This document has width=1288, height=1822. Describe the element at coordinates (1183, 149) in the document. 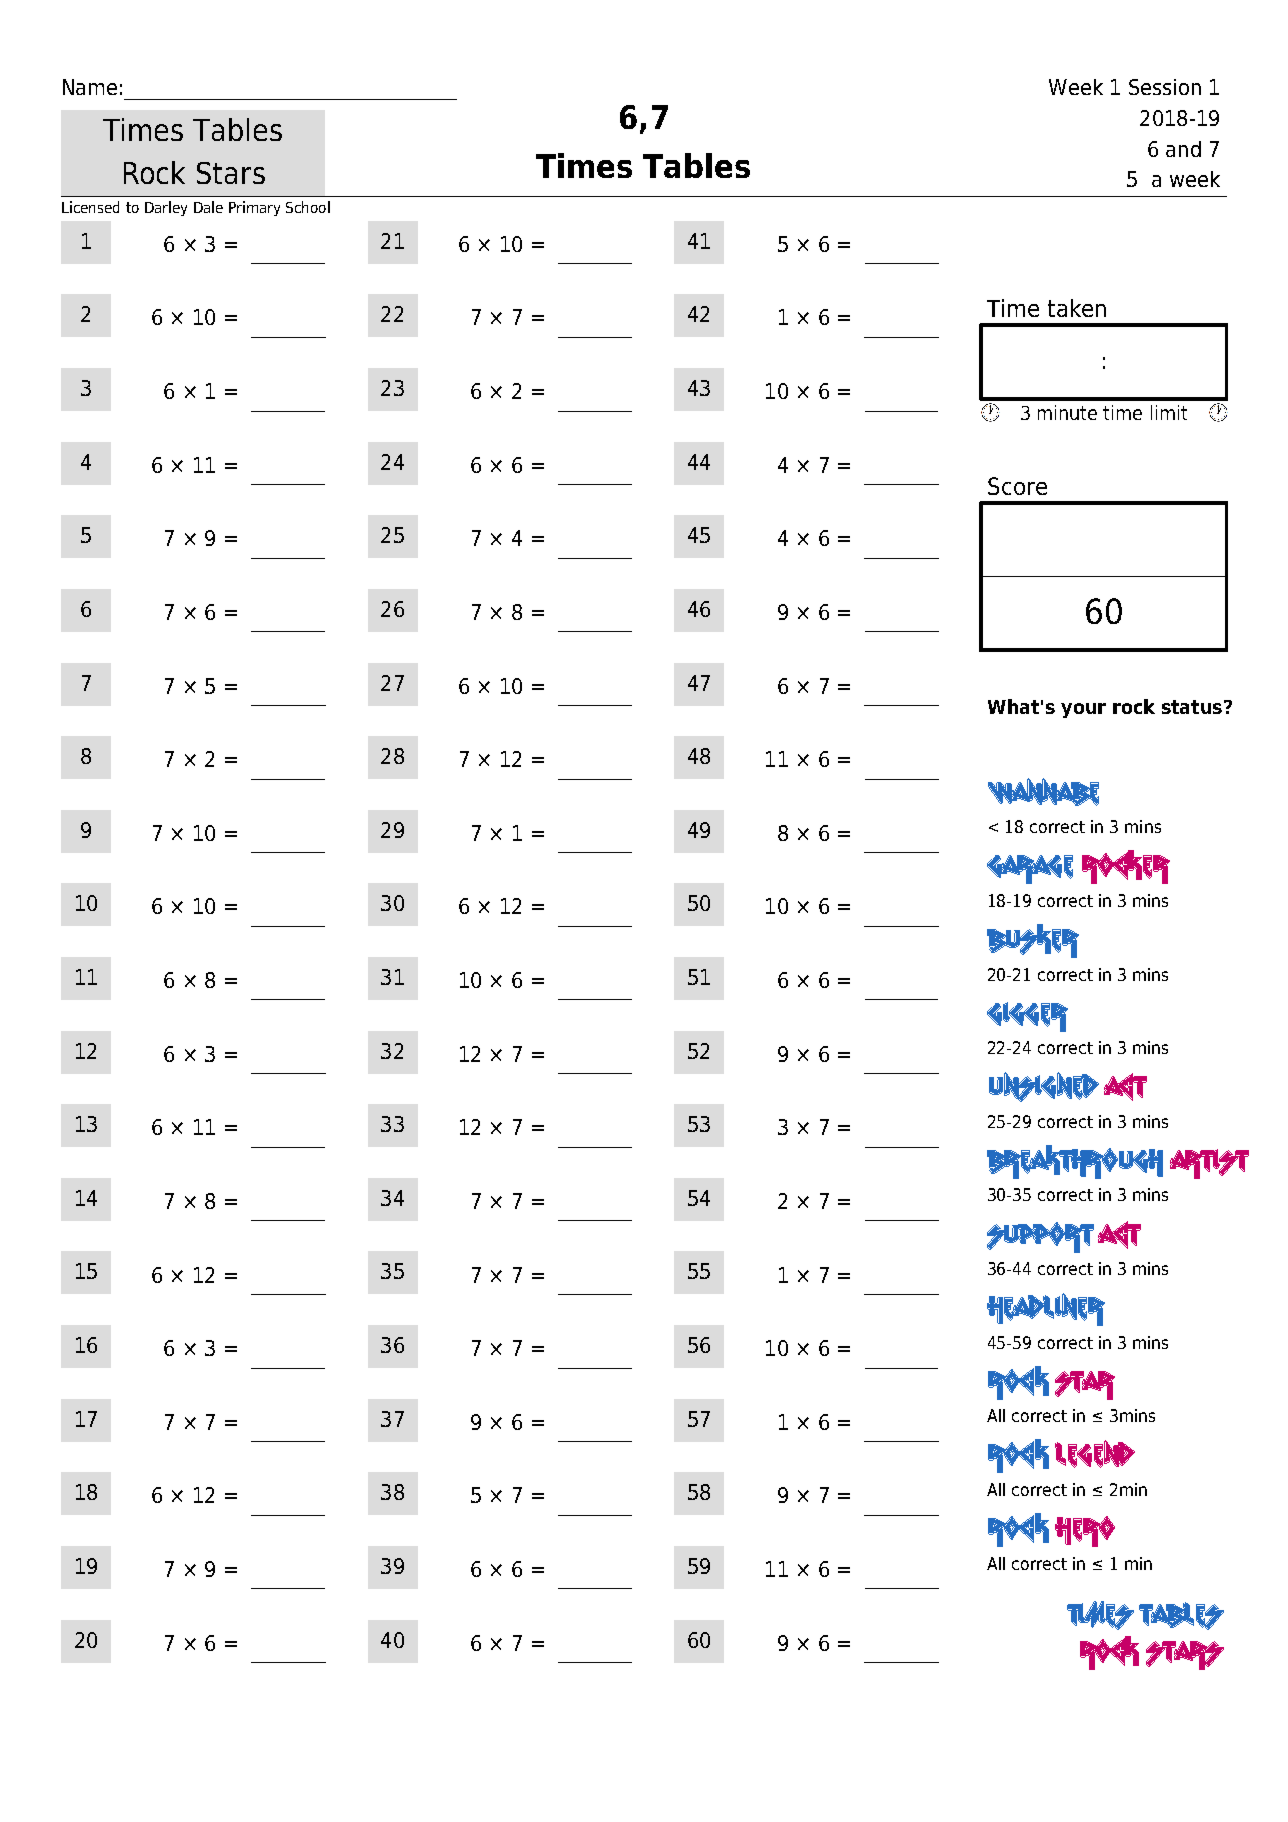

I see `and` at that location.
